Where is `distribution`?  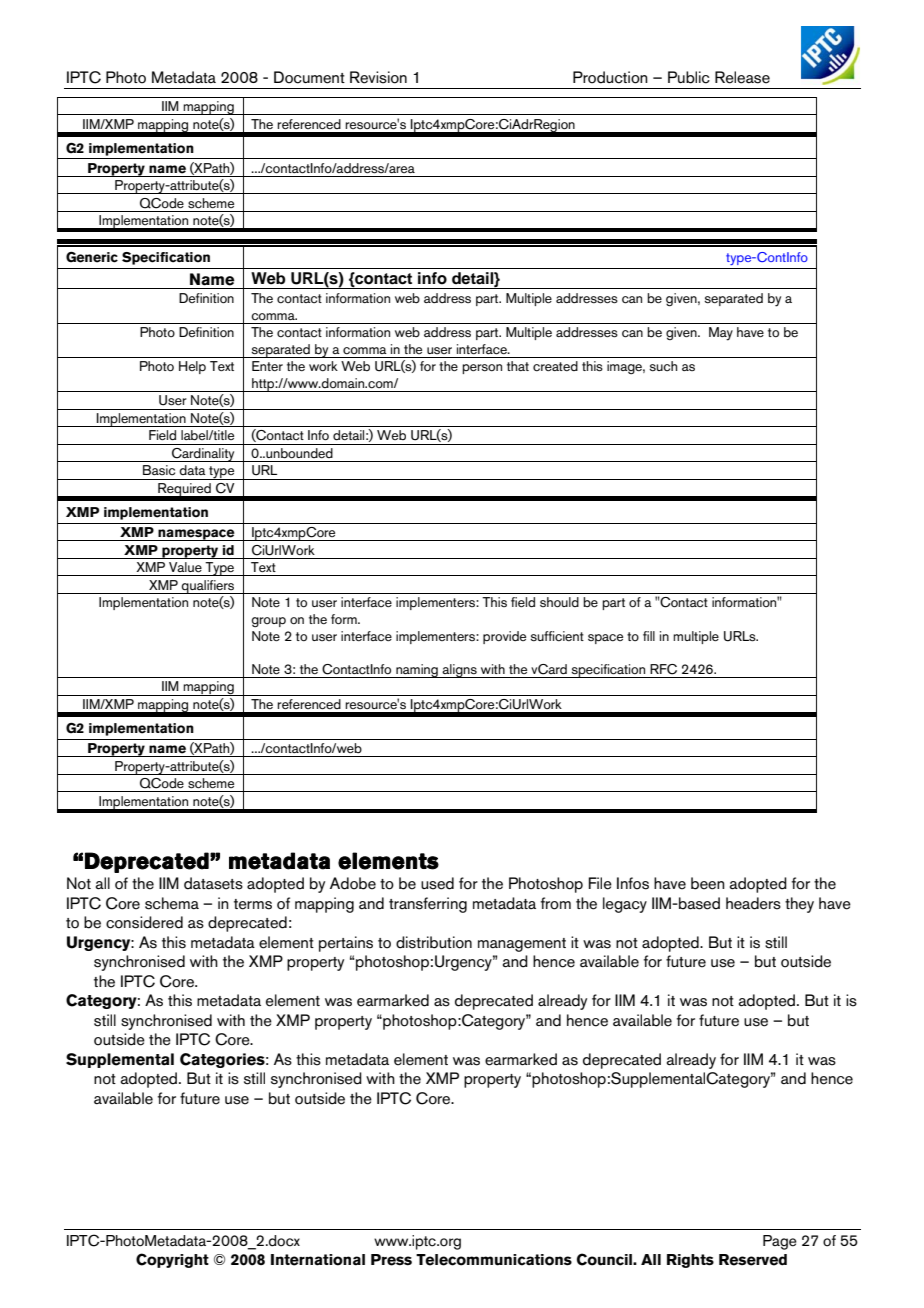
distribution is located at coordinates (434, 942).
